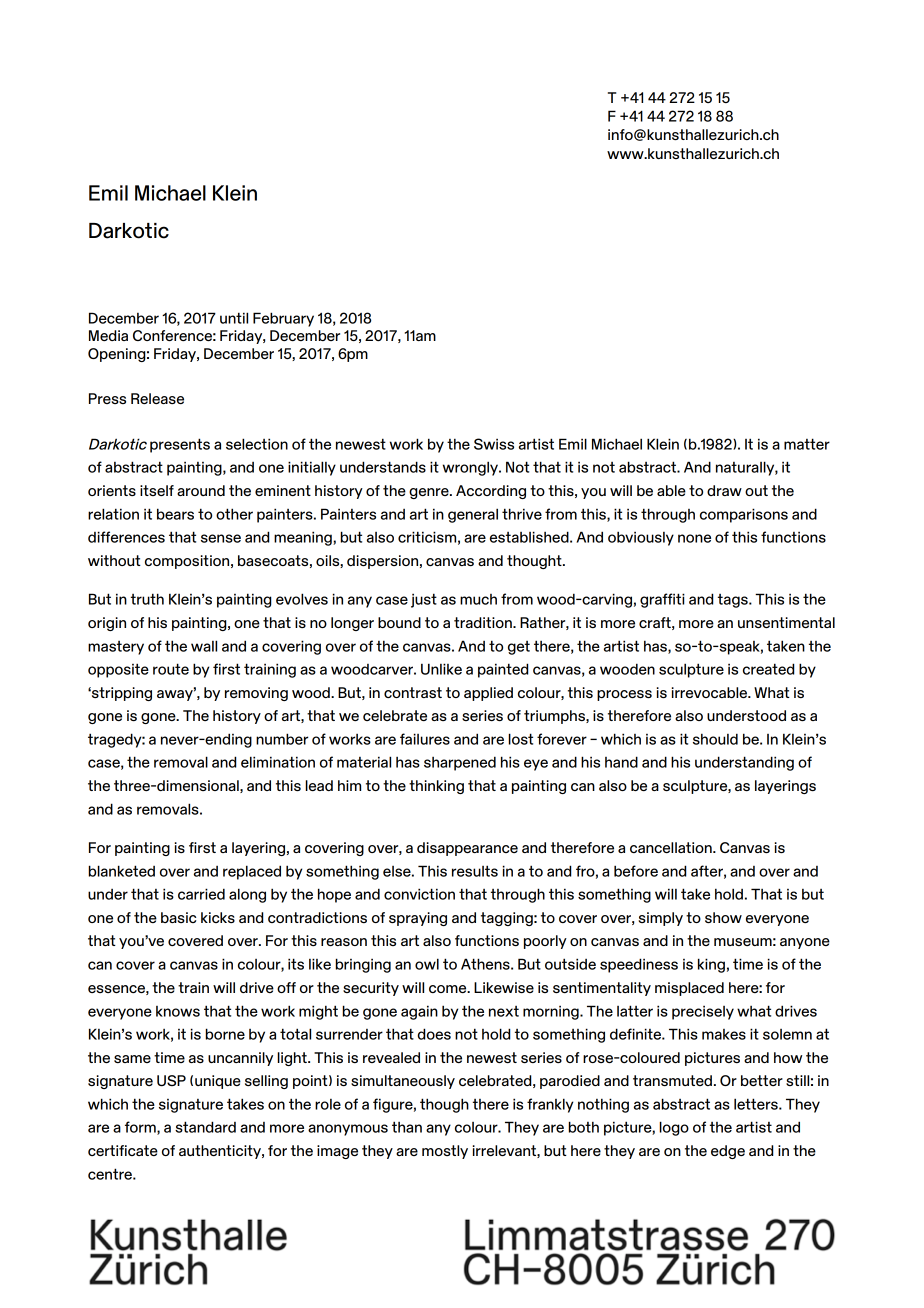 The width and height of the screenshot is (924, 1308). Describe the element at coordinates (205, 1127) in the screenshot. I see `standard` at that location.
